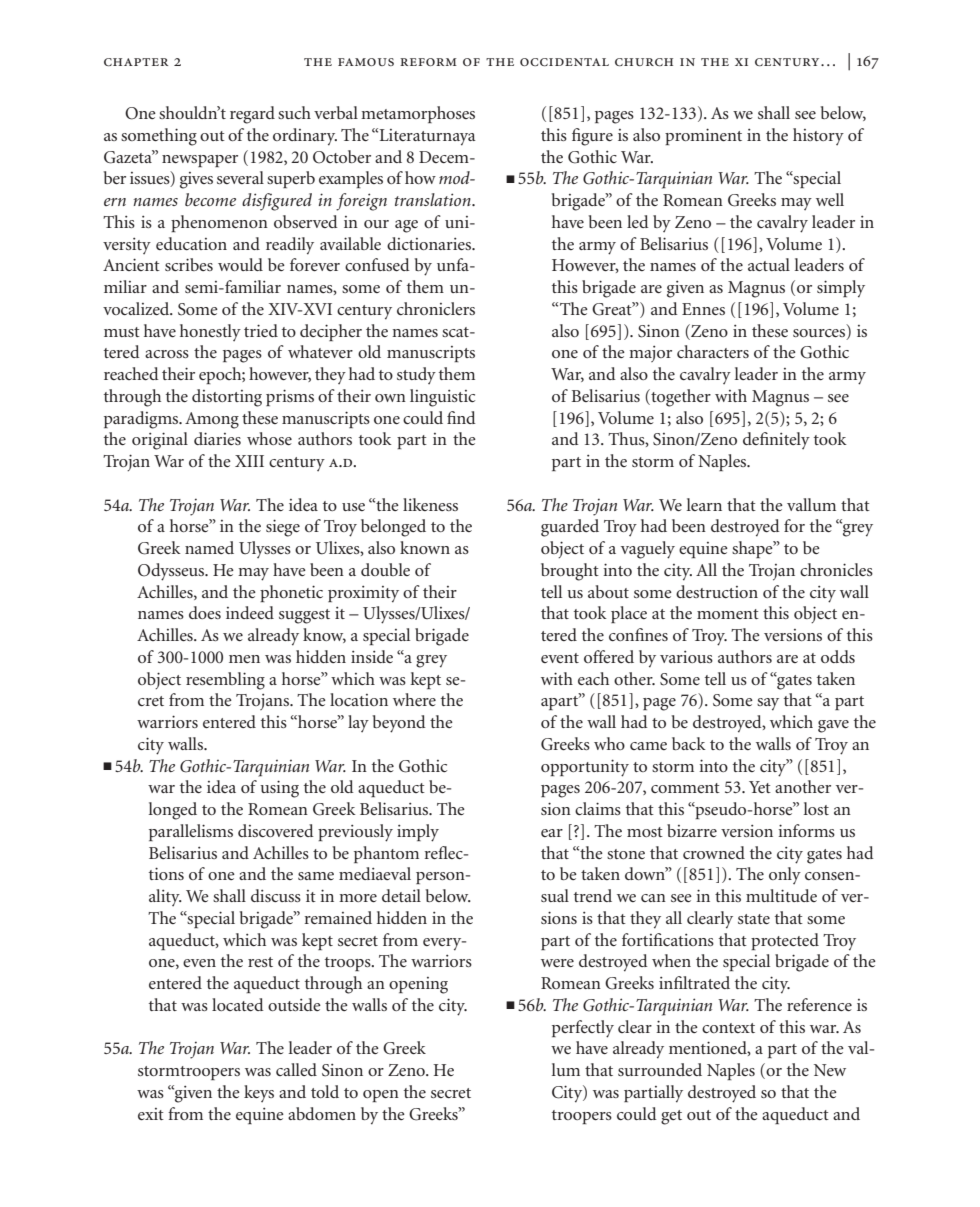 The image size is (980, 1207). Describe the element at coordinates (428, 62) in the screenshot. I see `reform` at that location.
